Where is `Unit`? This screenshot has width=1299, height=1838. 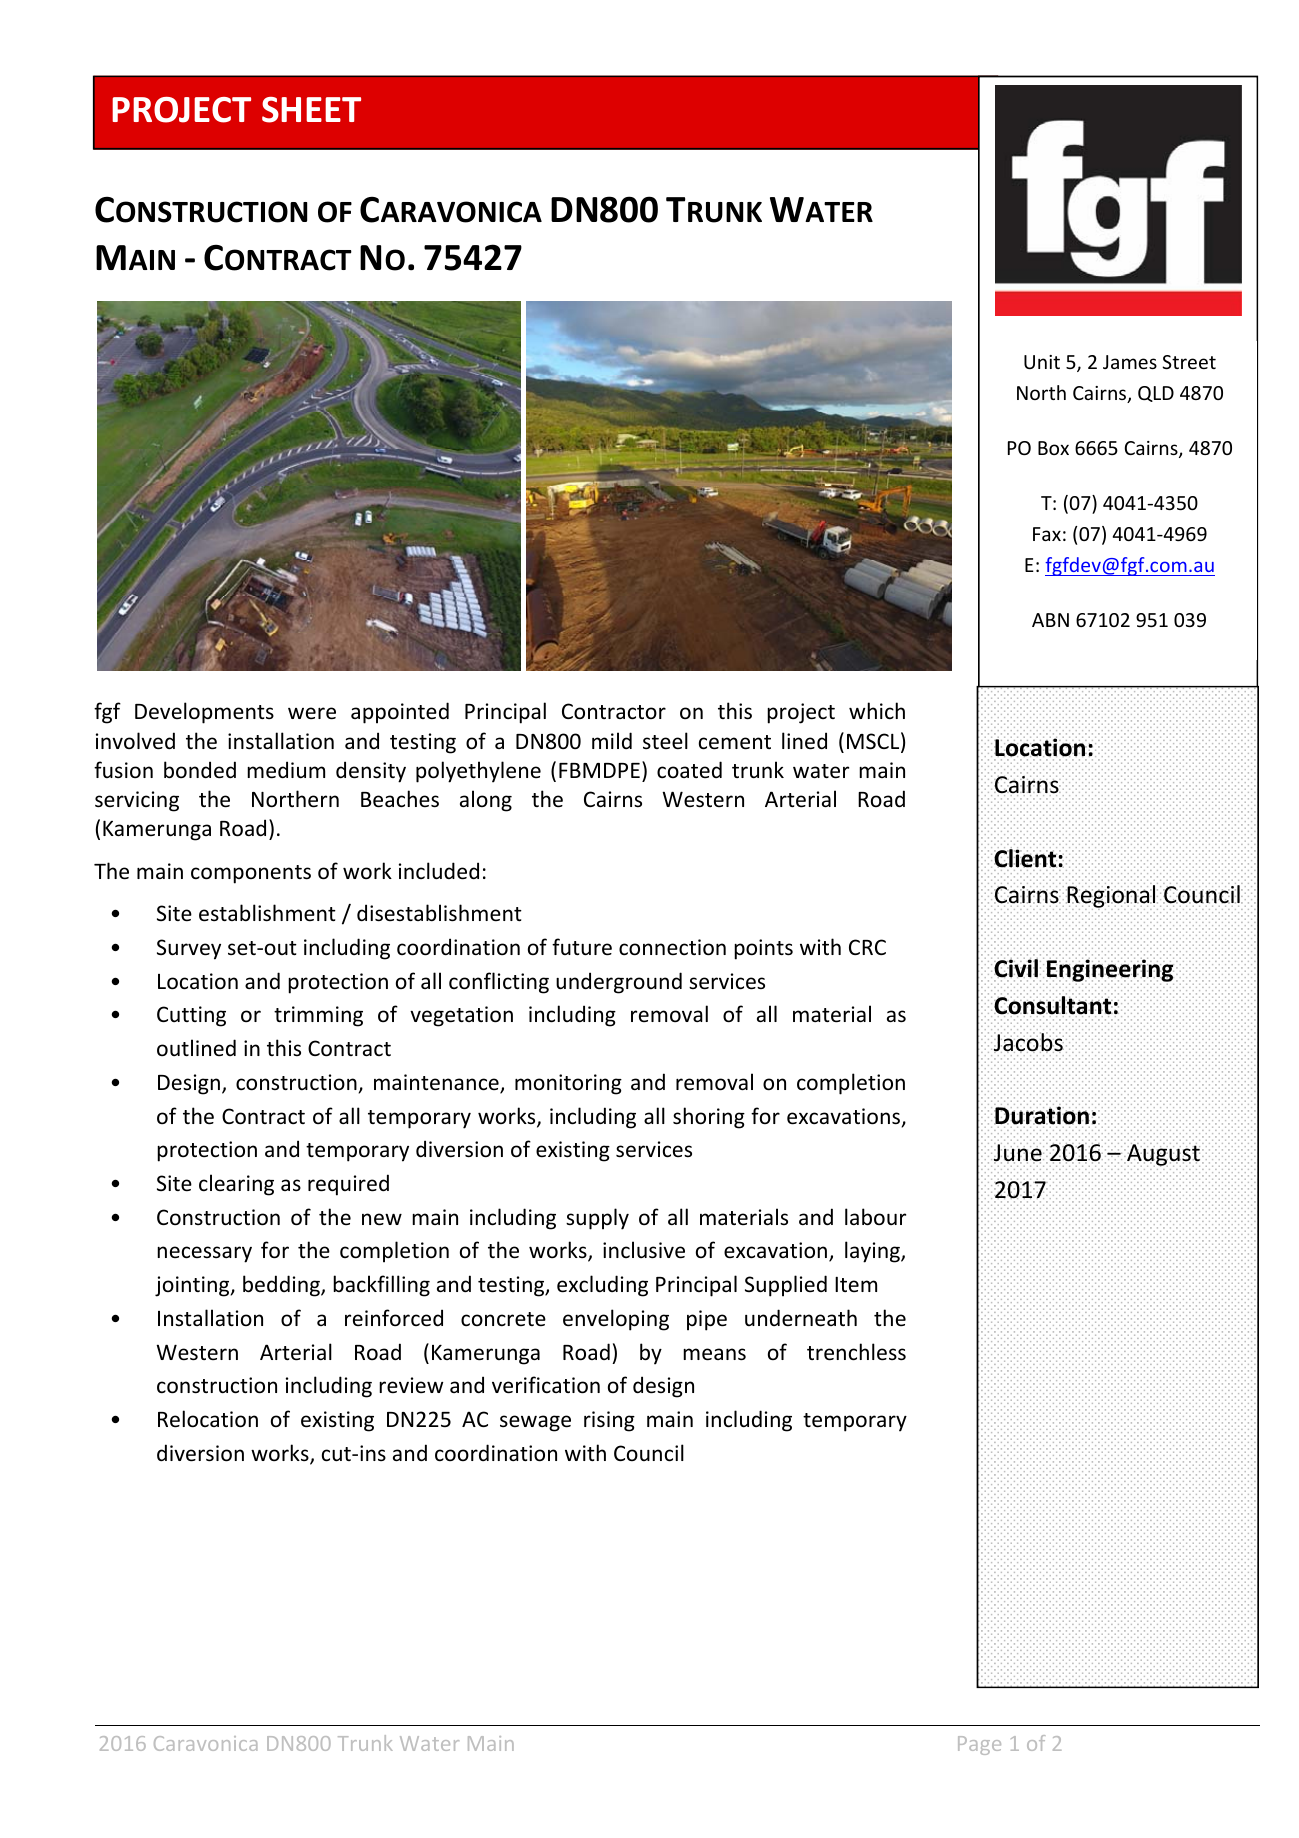
Unit is located at coordinates (1042, 362).
